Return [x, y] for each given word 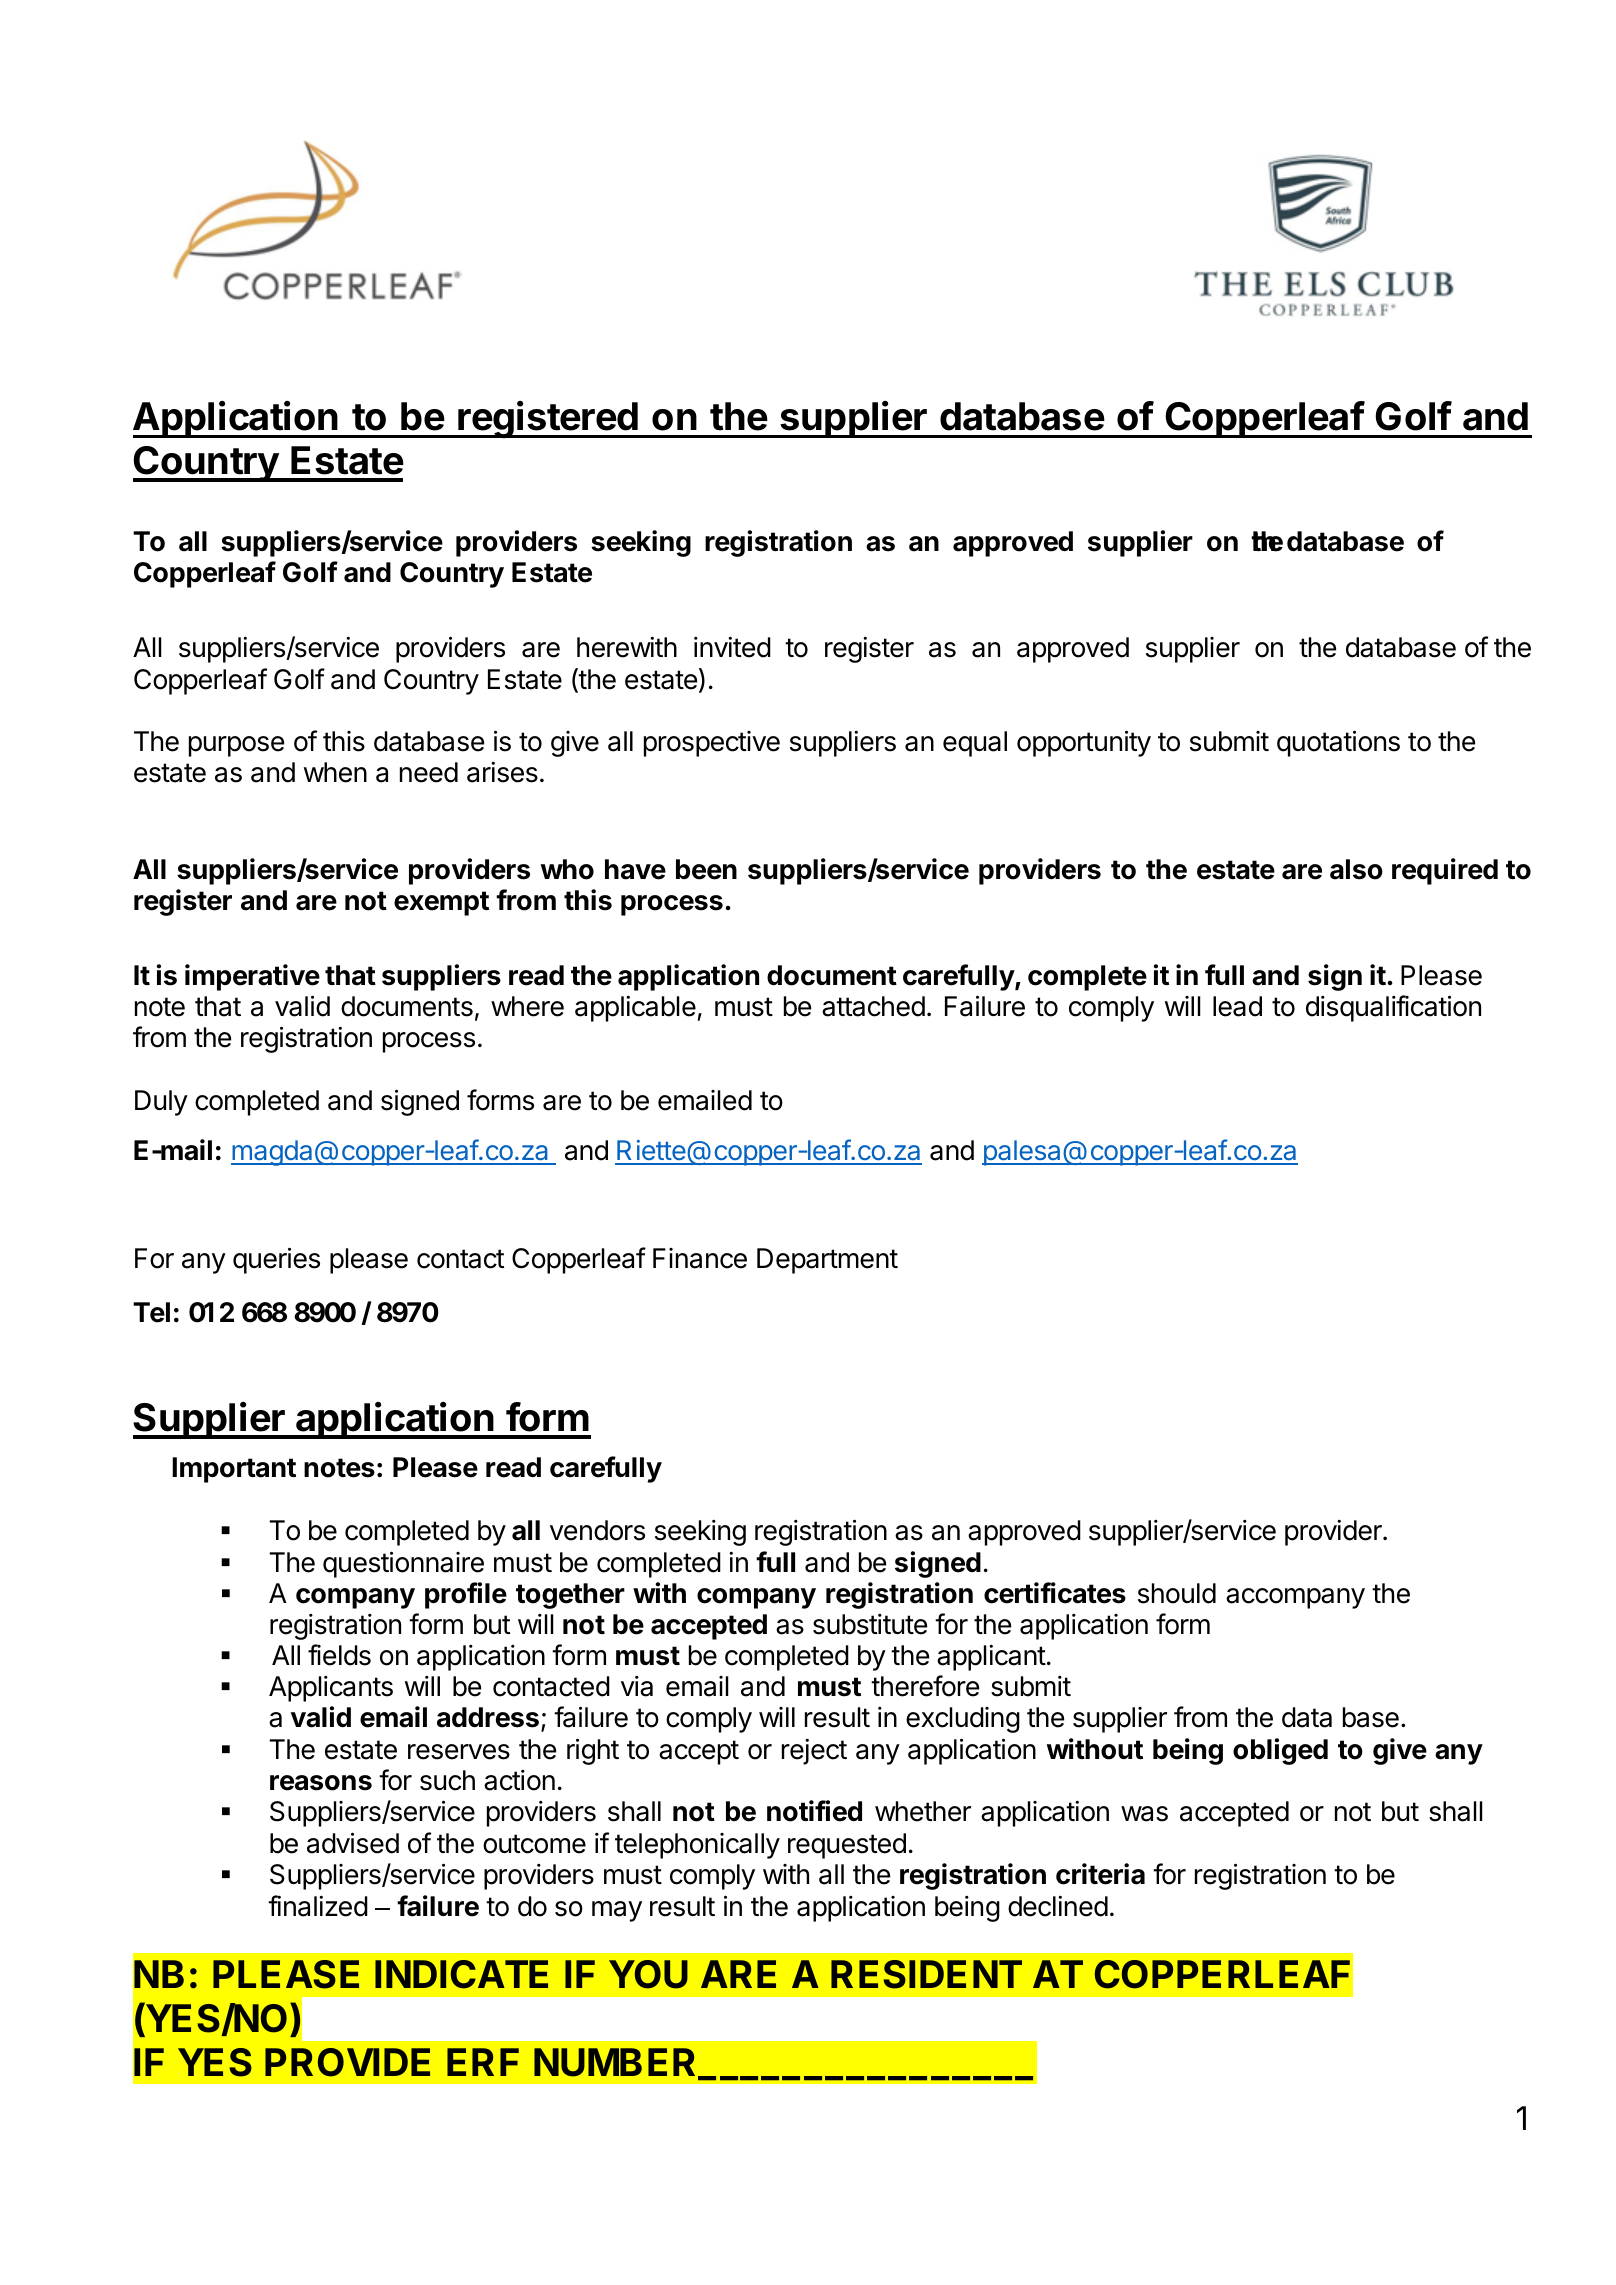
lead [1237, 1006]
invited [732, 647]
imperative [252, 977]
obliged [1280, 1751]
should [1177, 1593]
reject [814, 1751]
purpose [236, 746]
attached [873, 1006]
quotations [1338, 743]
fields [339, 1655]
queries [276, 1260]
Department [827, 1261]
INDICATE [461, 1974]
